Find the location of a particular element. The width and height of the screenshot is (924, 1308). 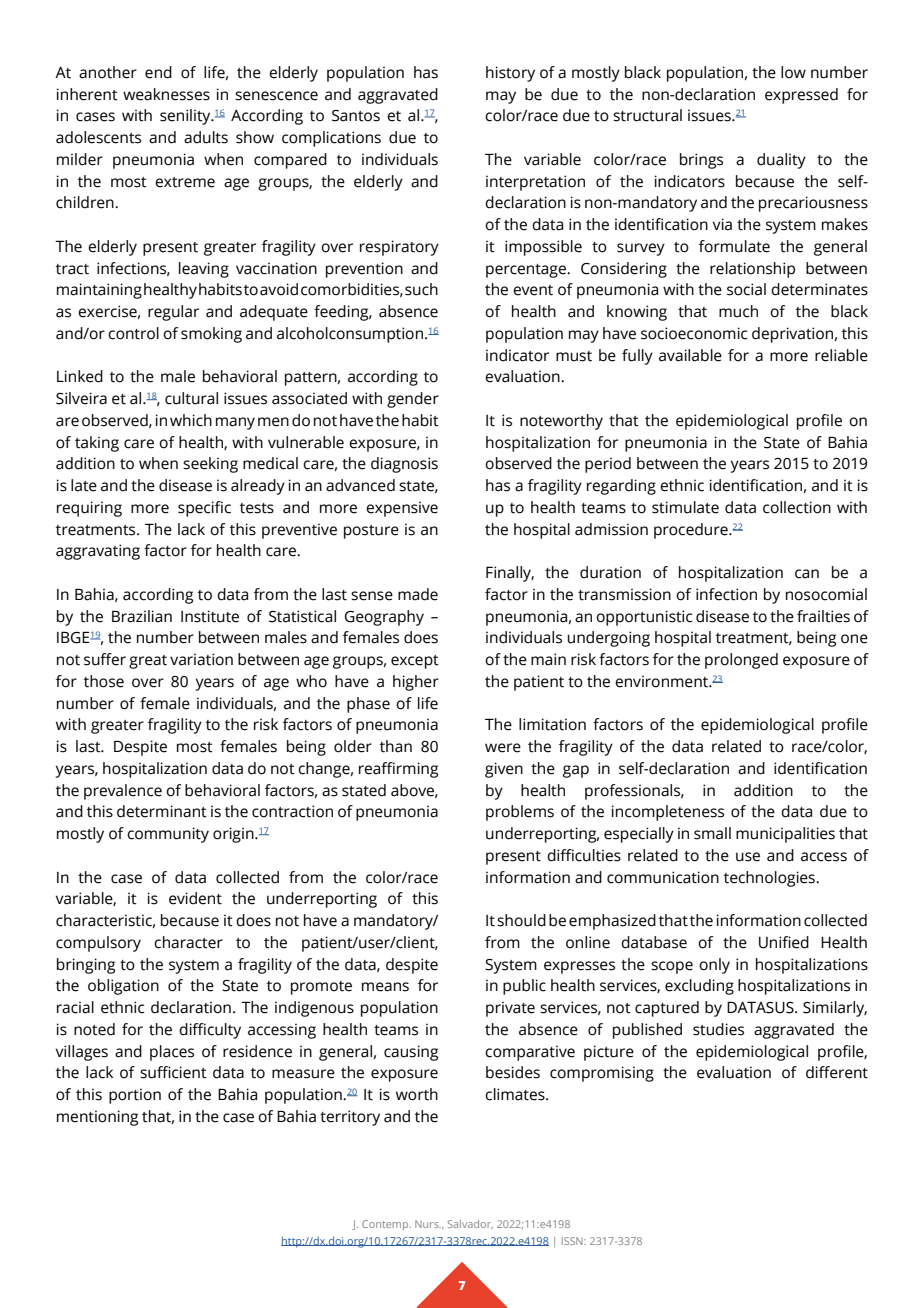

gender is located at coordinates (413, 400).
